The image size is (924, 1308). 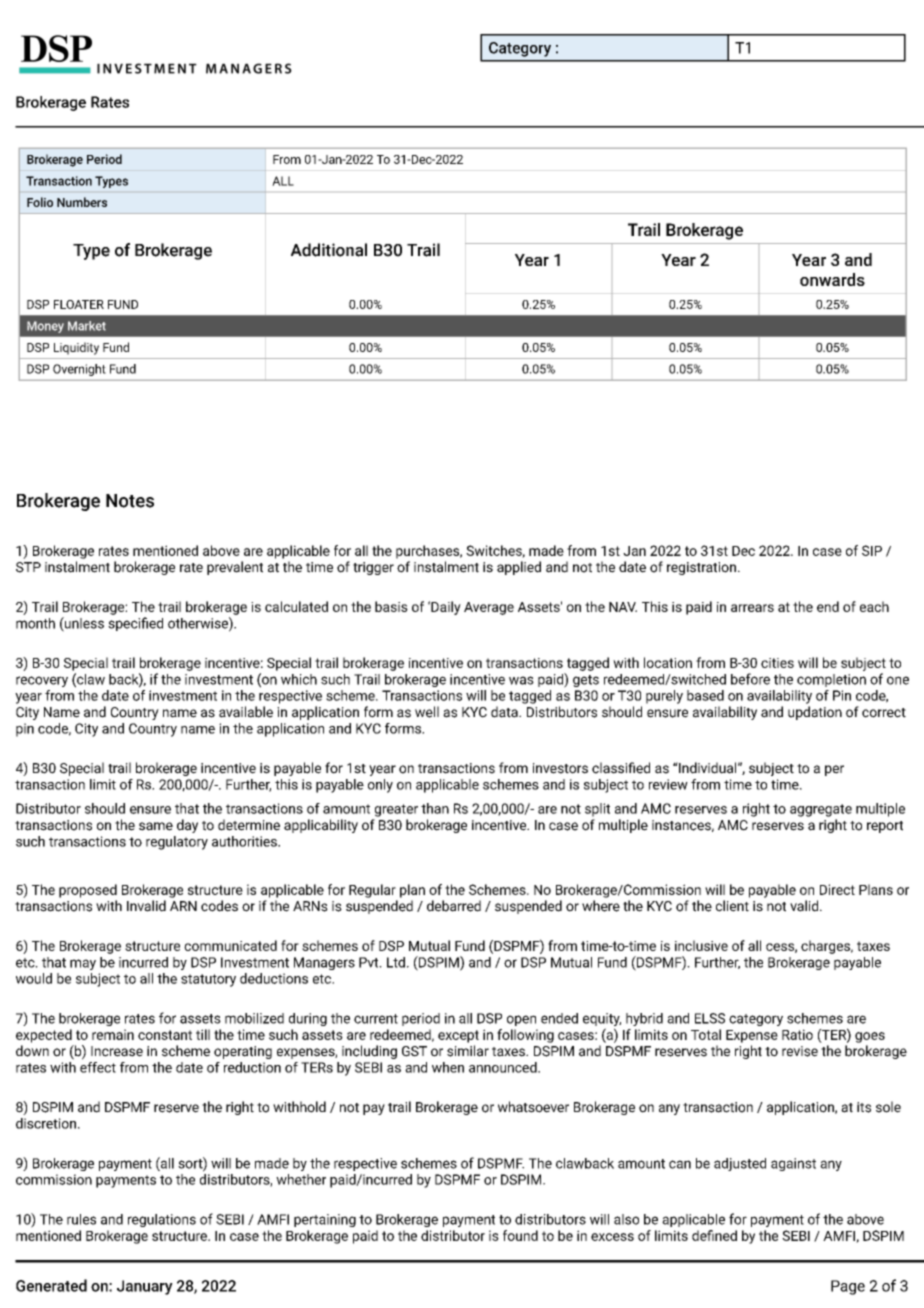 What do you see at coordinates (848, 1287) in the page?
I see `Page` at bounding box center [848, 1287].
